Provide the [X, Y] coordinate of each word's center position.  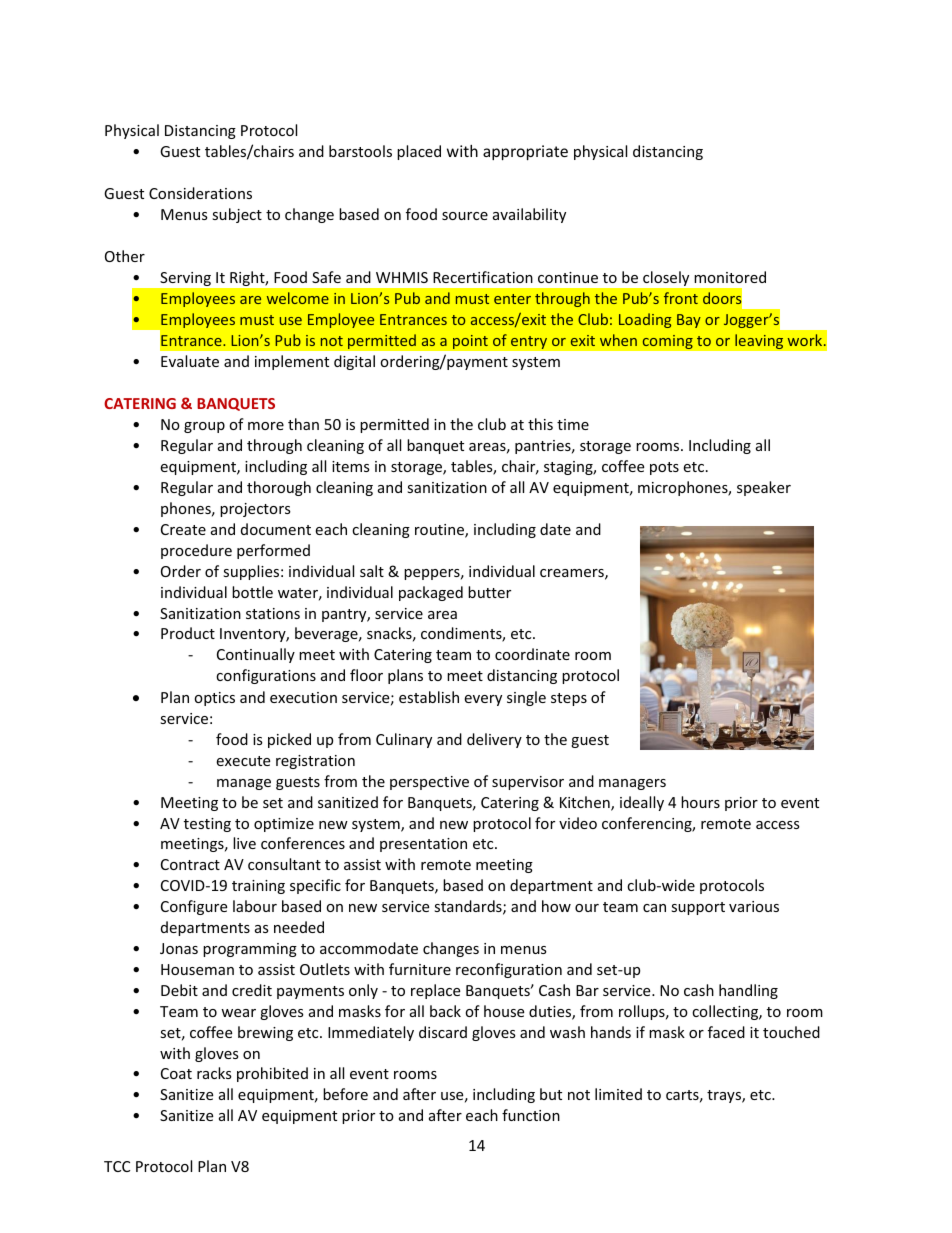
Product [188, 633]
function [531, 1115]
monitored [730, 277]
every [483, 700]
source [465, 216]
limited [618, 1094]
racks [214, 1073]
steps [569, 699]
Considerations [200, 193]
